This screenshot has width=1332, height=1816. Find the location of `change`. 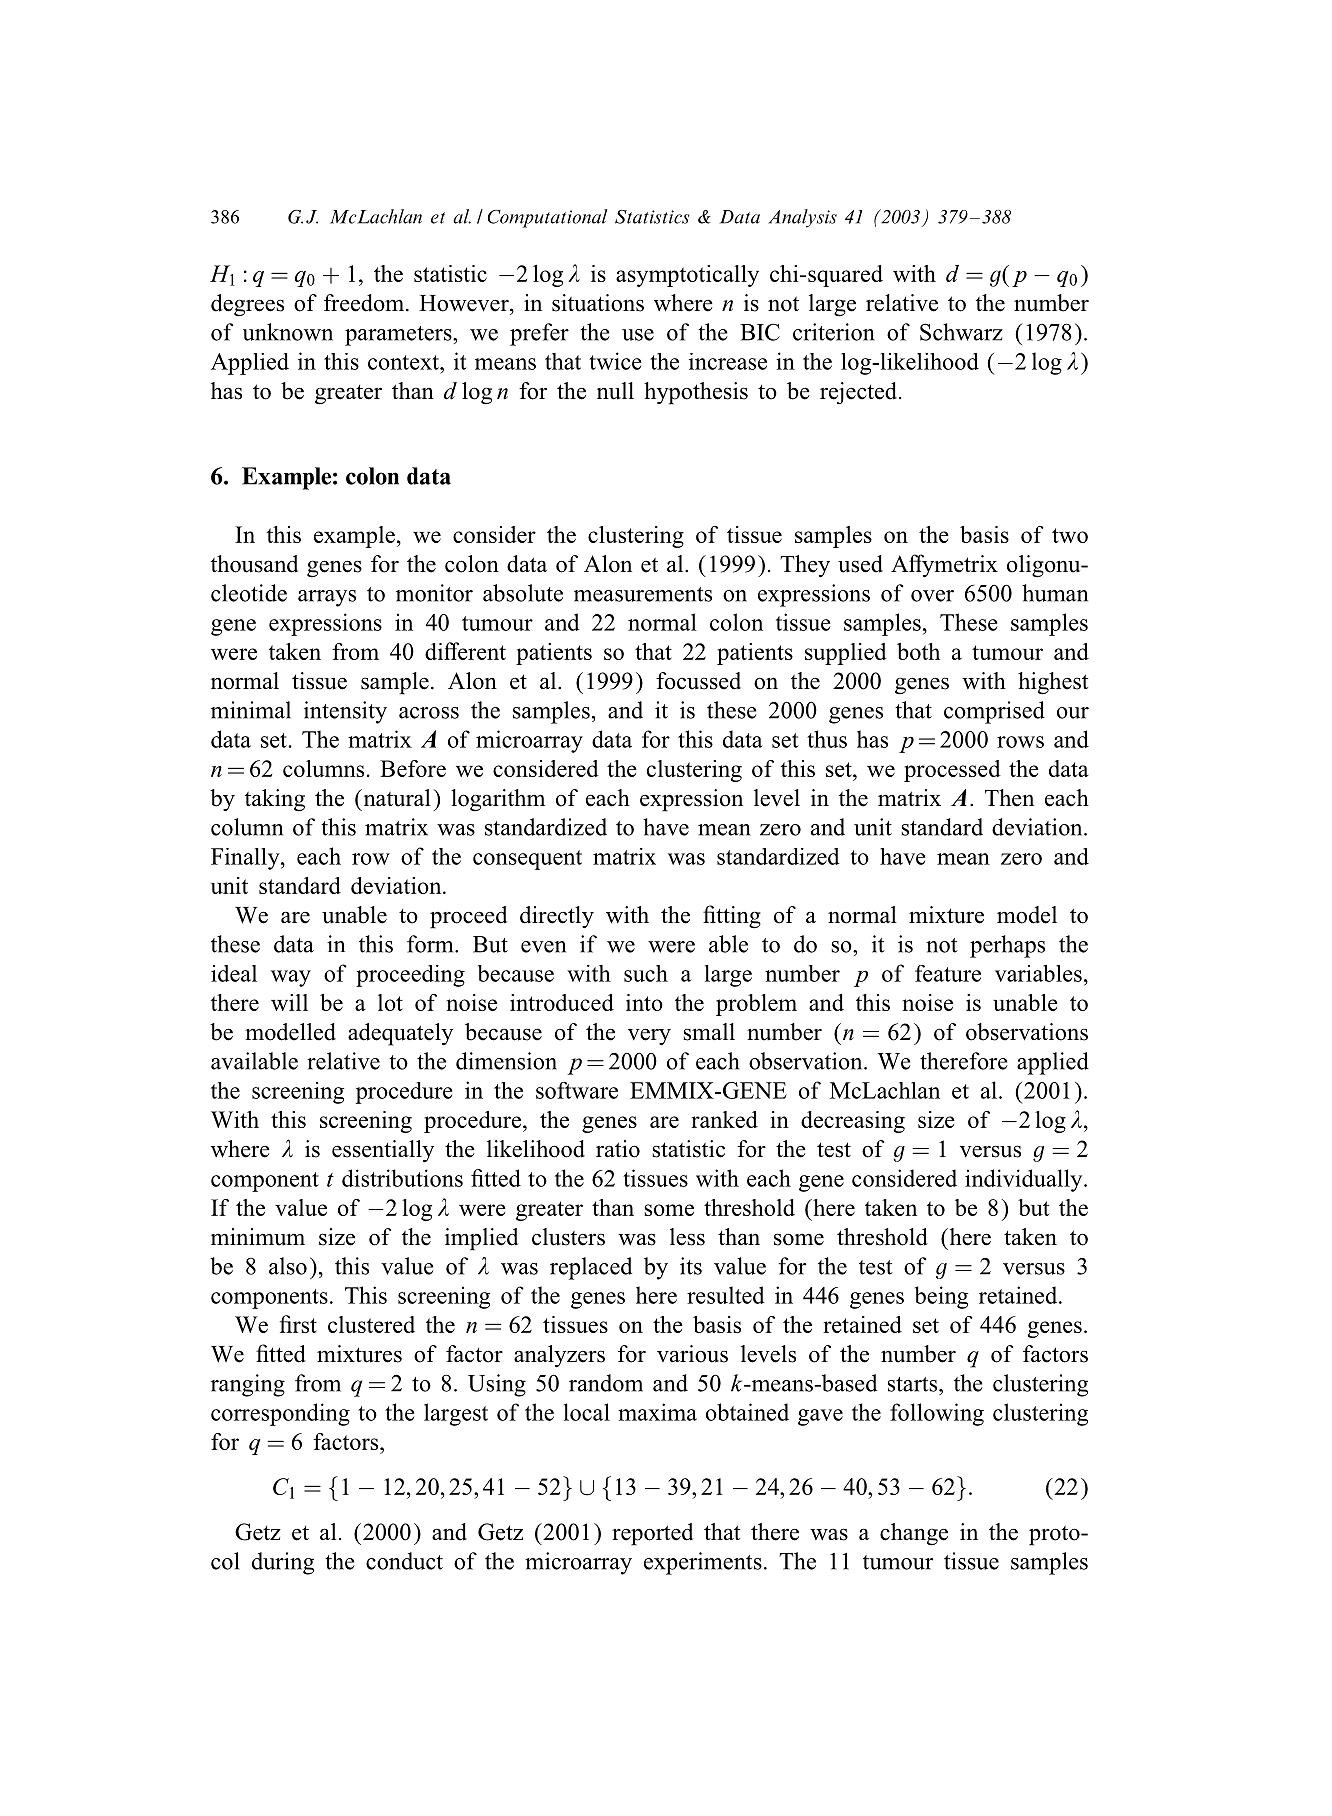

change is located at coordinates (914, 1534).
